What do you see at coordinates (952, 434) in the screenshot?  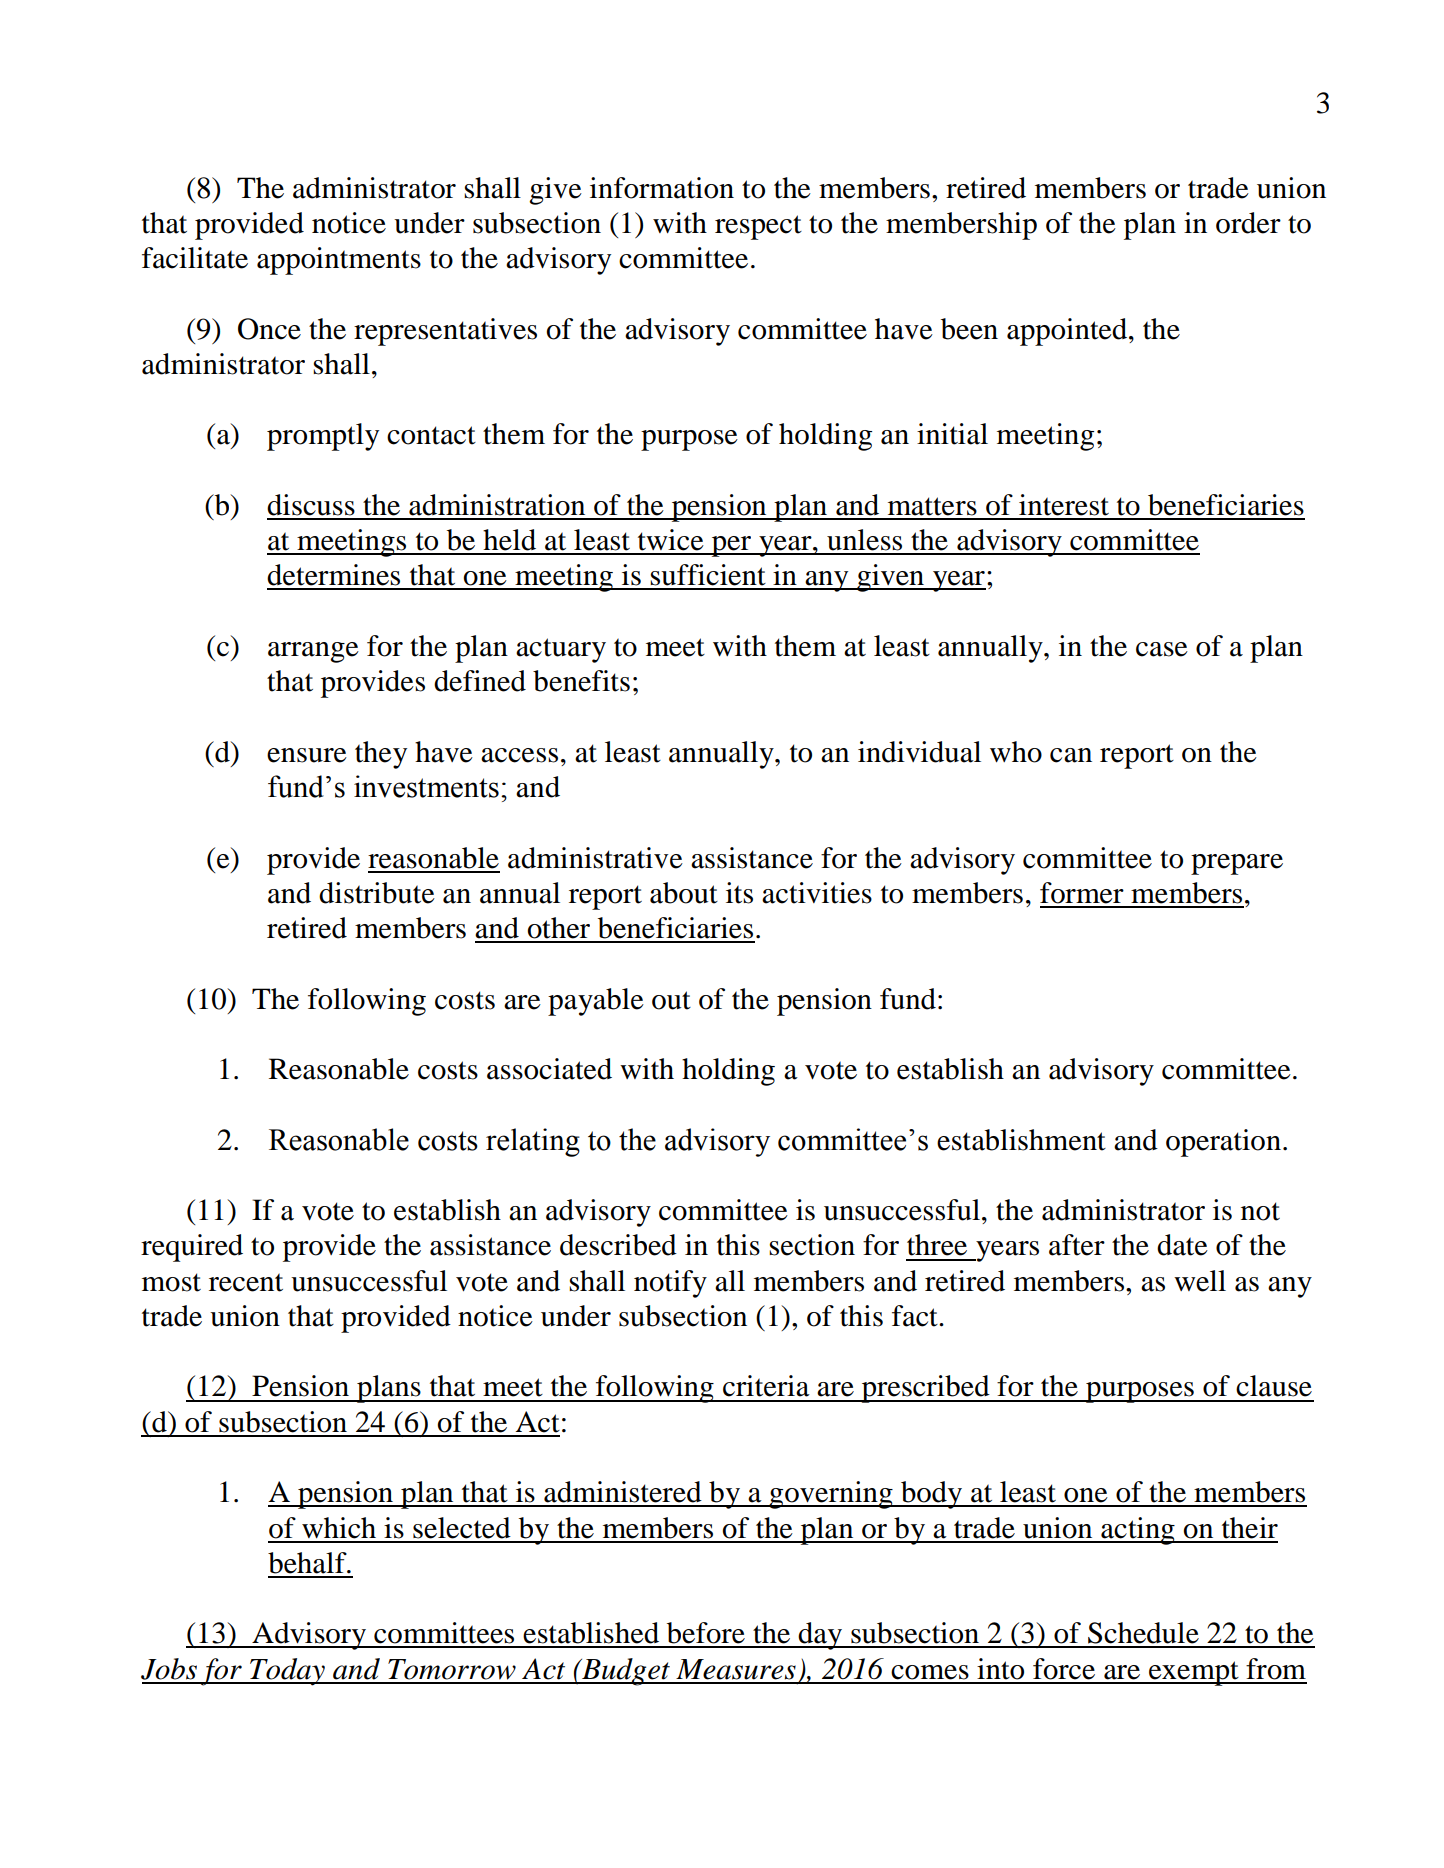 I see `initial` at bounding box center [952, 434].
